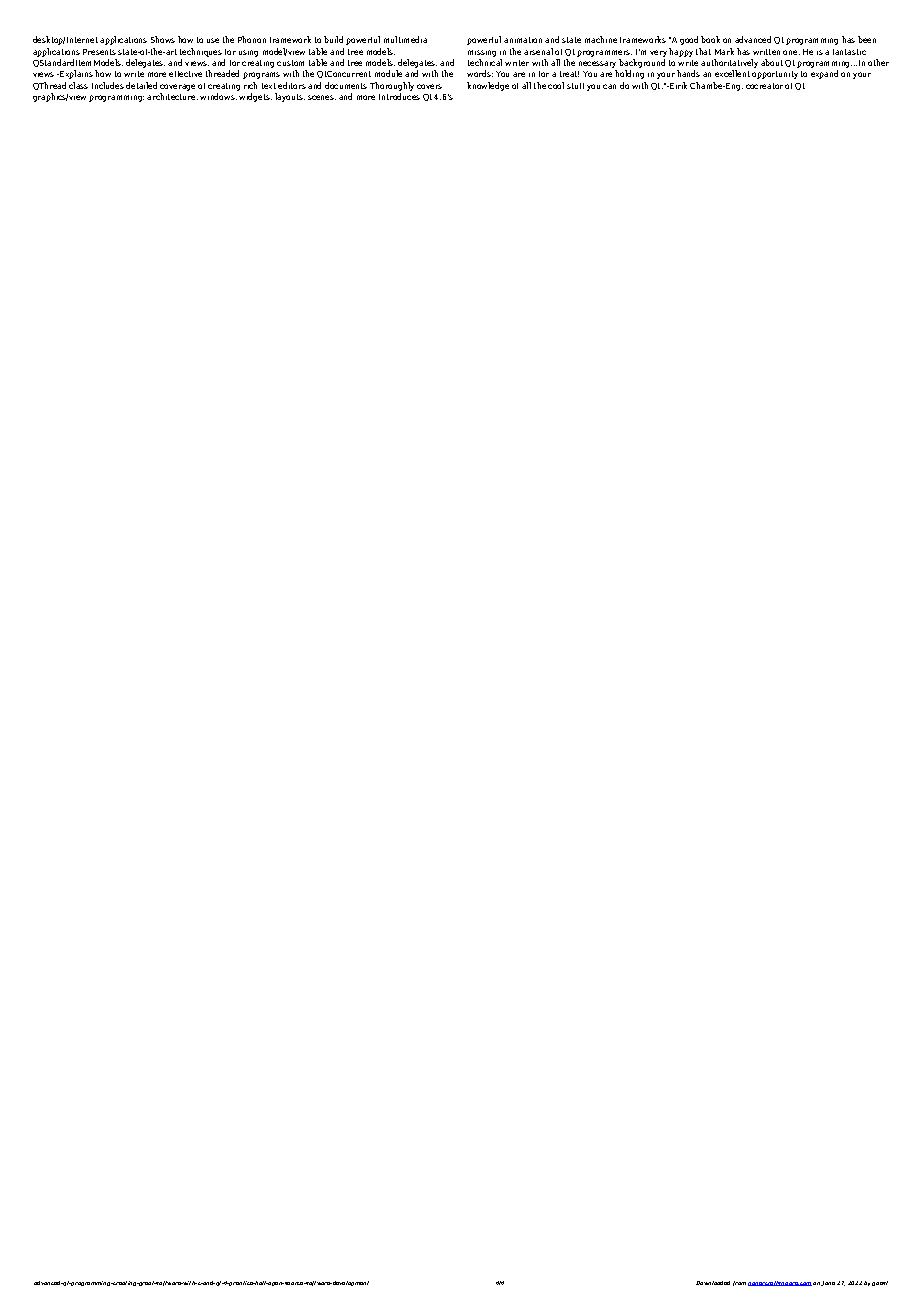 This screenshot has width=924, height=1308. What do you see at coordinates (218, 96) in the screenshot?
I see `windows` at bounding box center [218, 96].
